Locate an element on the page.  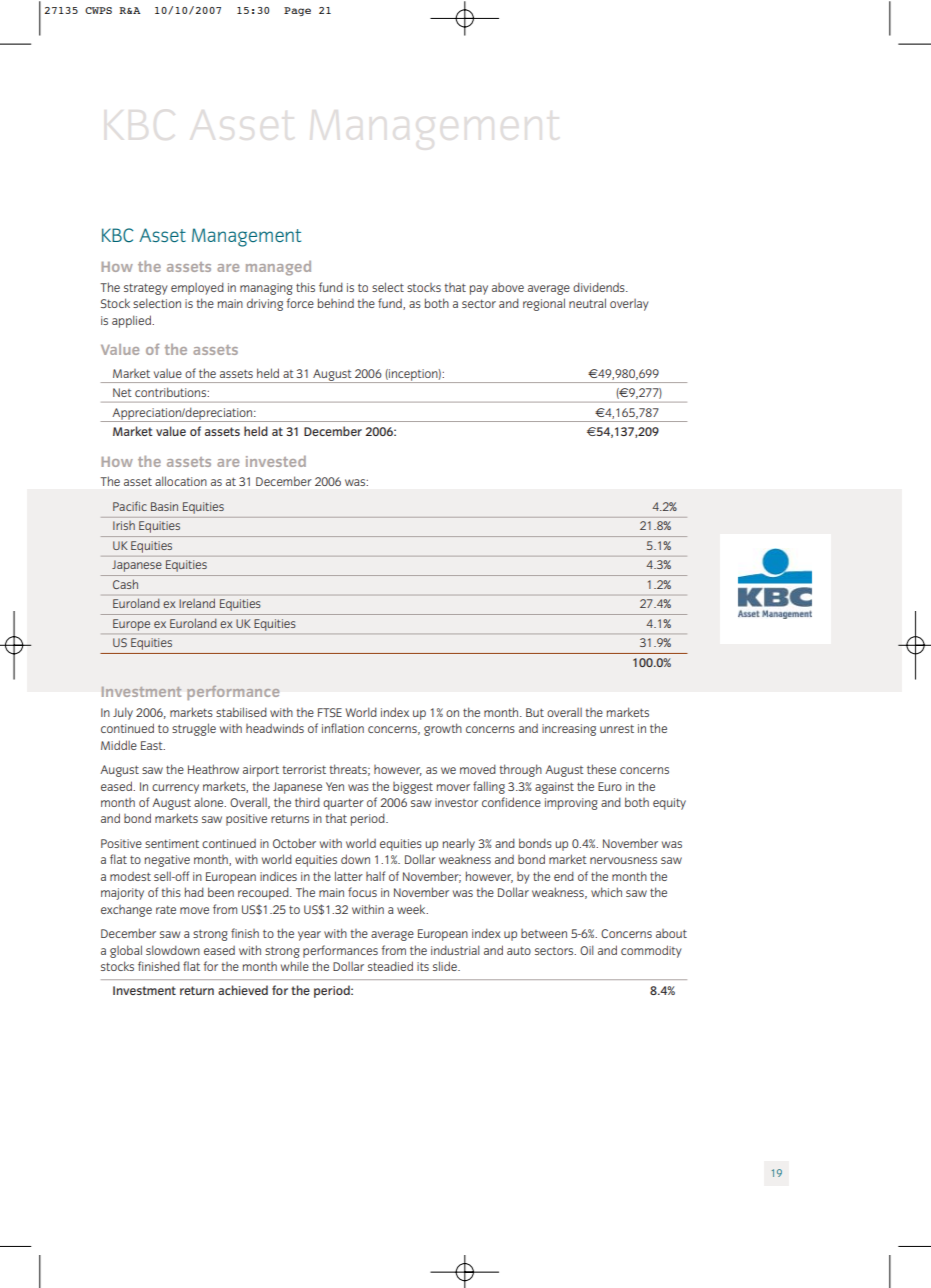
growth is located at coordinates (443, 729).
